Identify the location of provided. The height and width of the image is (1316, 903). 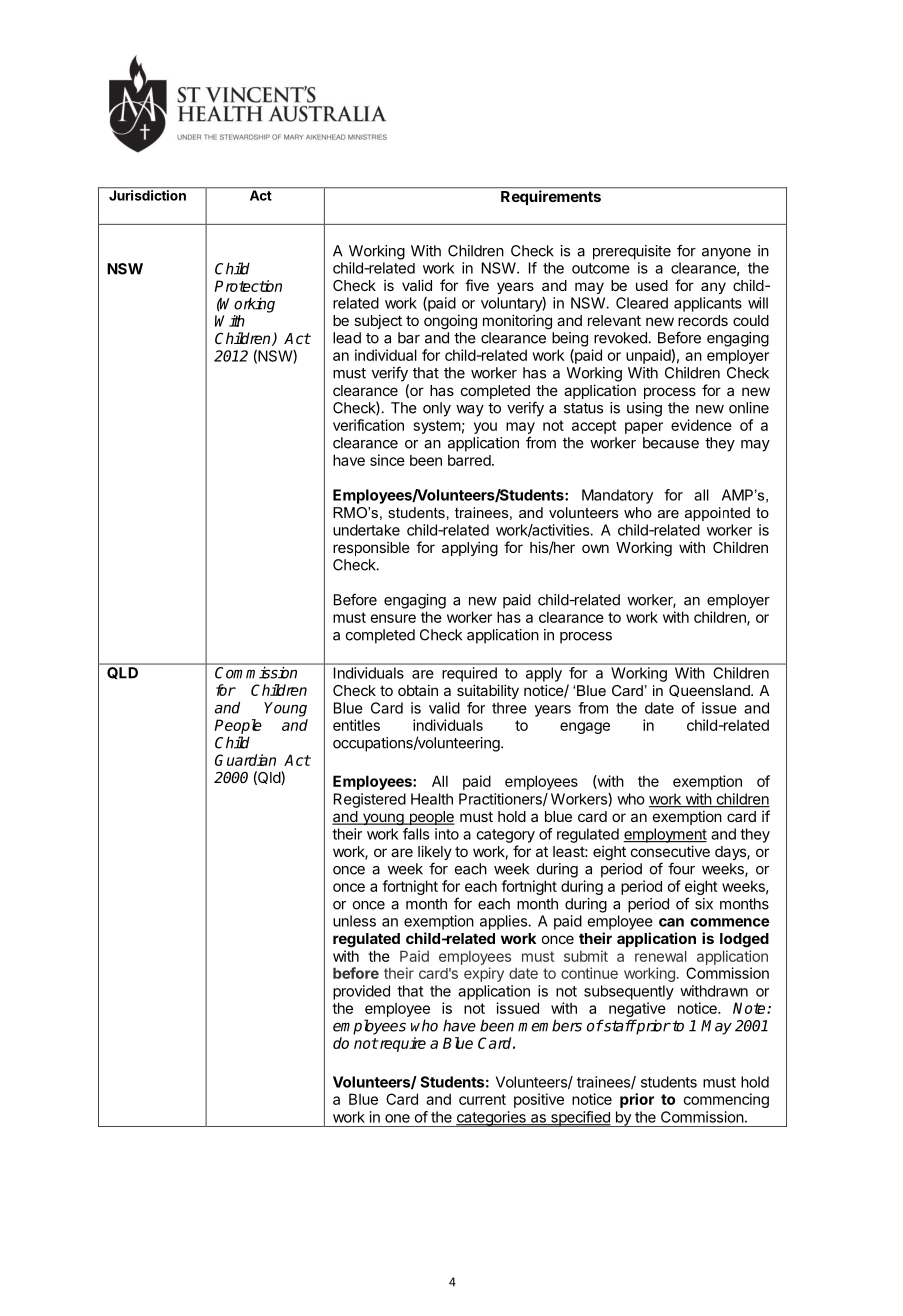
(361, 992).
